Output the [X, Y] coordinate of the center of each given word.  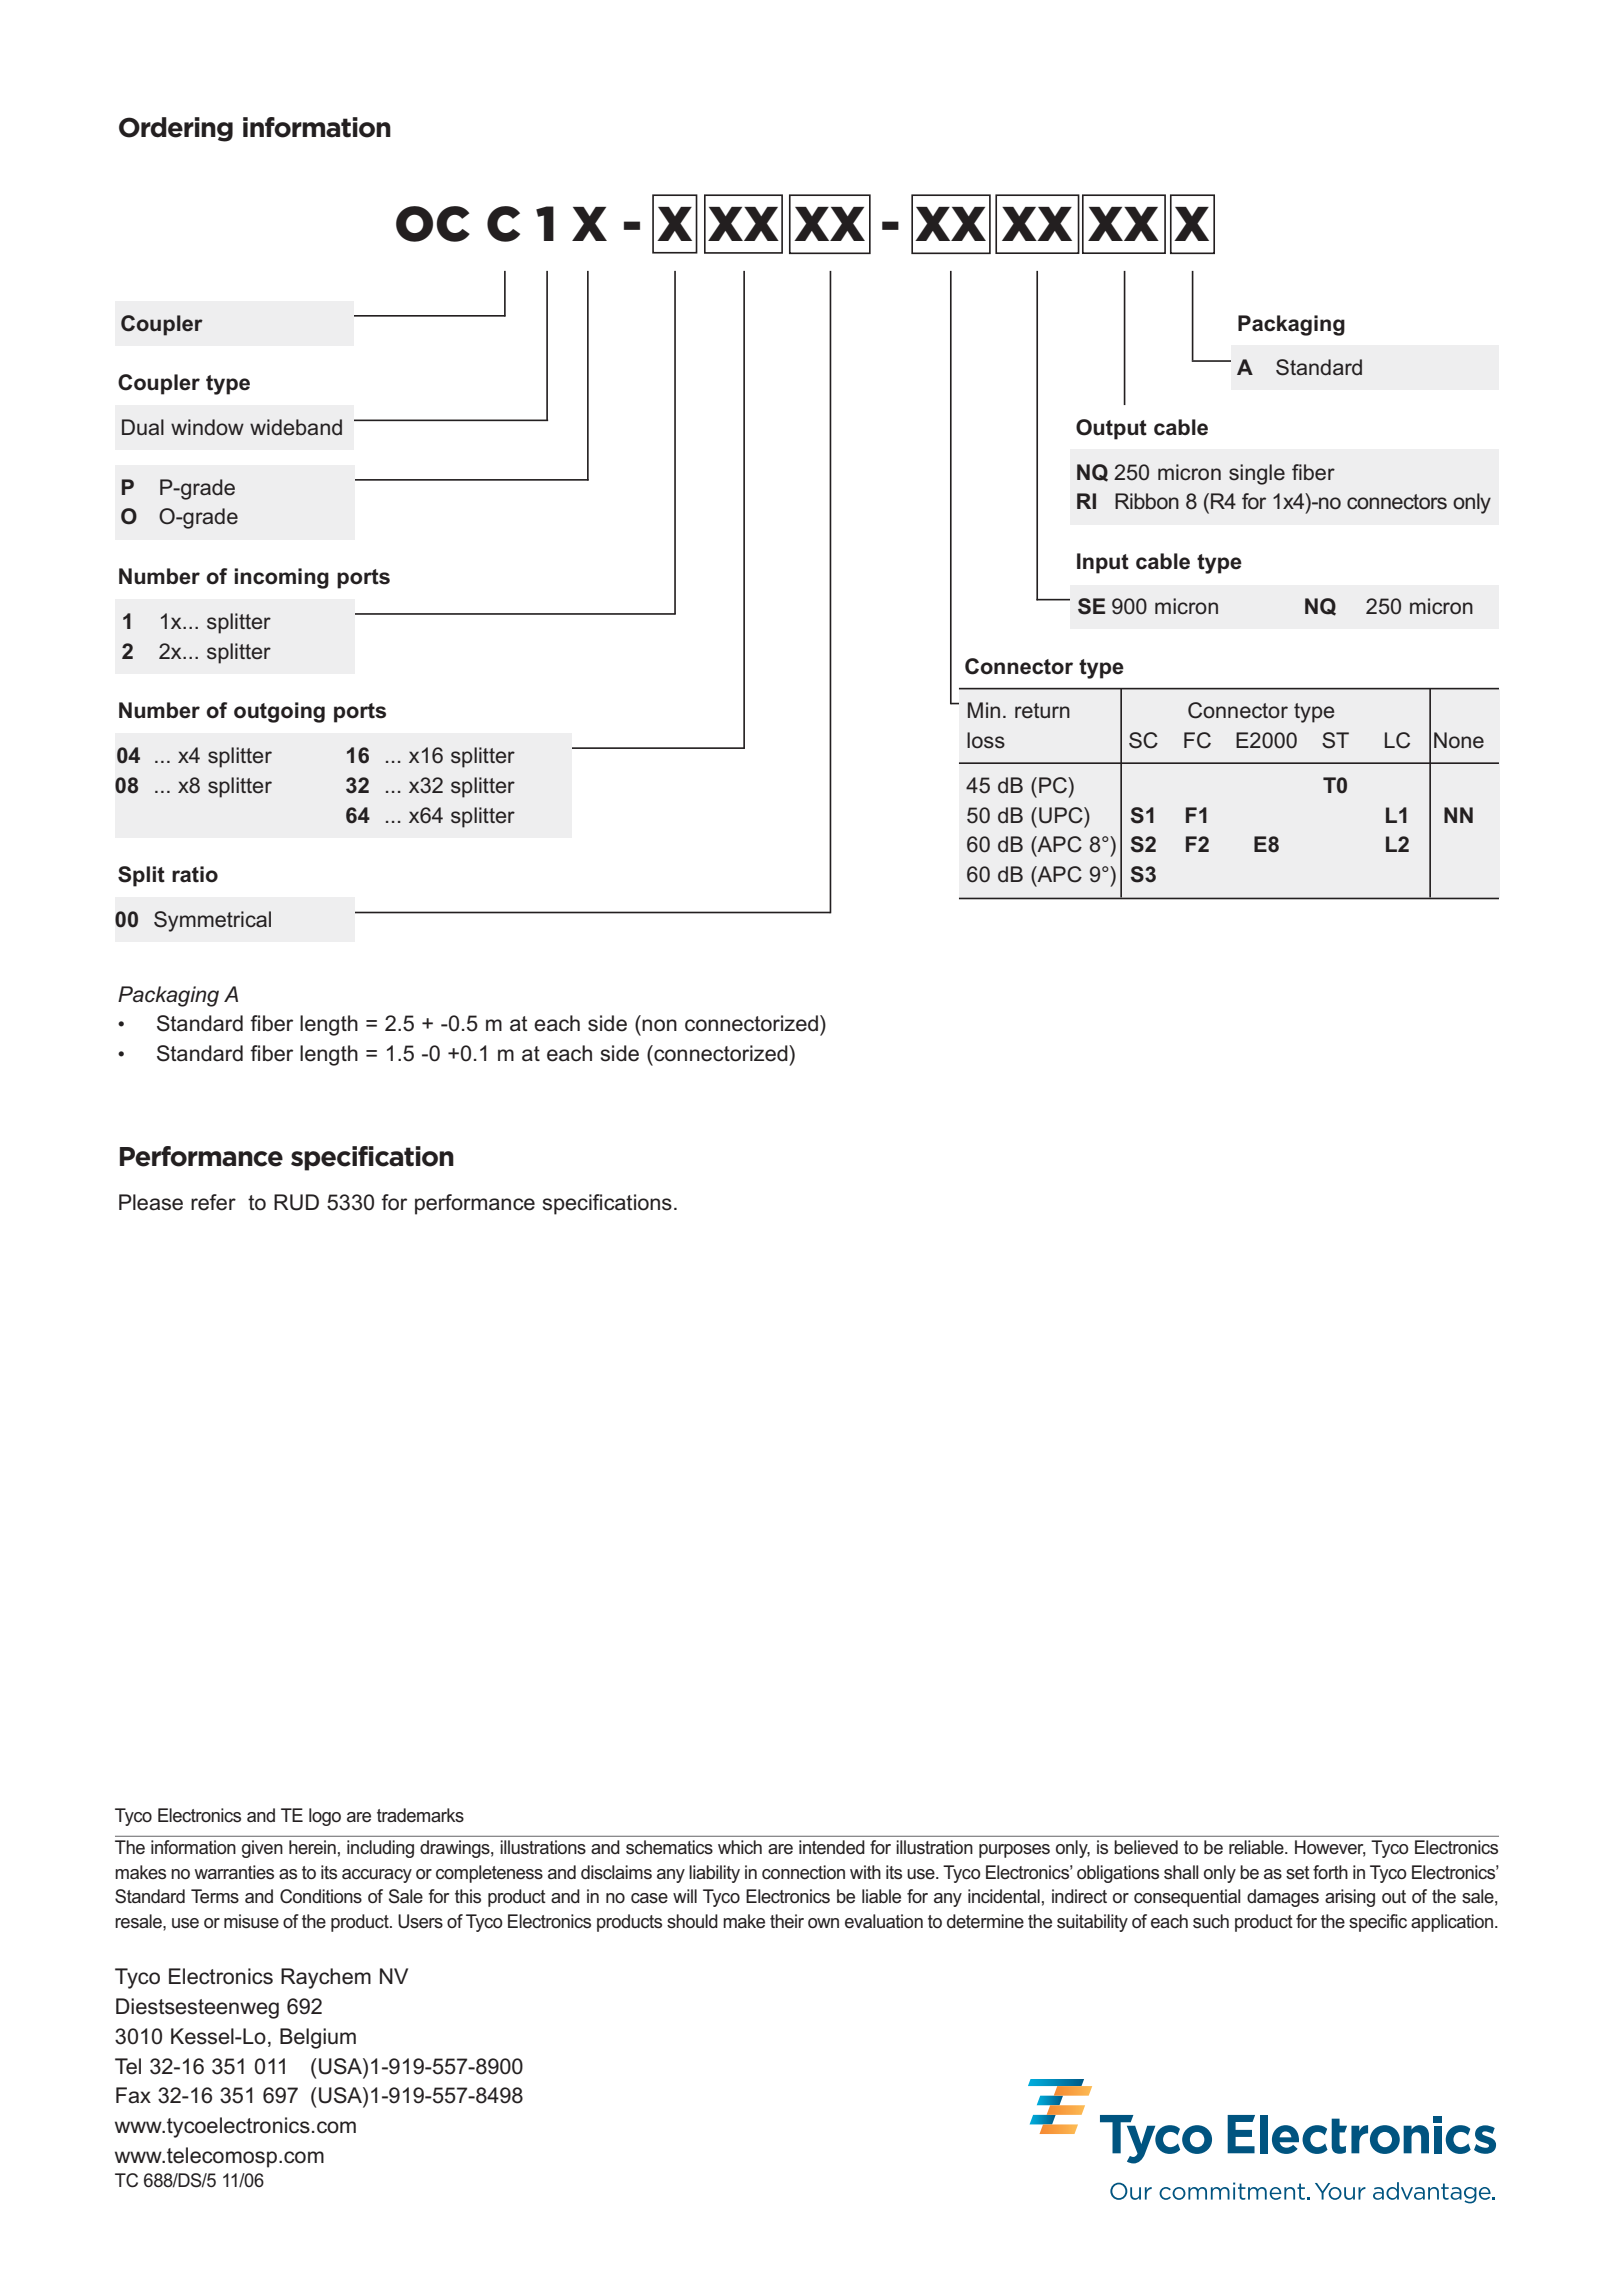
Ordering [176, 129]
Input [1103, 563]
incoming [281, 578]
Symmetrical [212, 921]
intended [832, 1847]
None [1459, 740]
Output [1111, 429]
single [1257, 474]
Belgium [318, 2038]
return [1042, 711]
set [1298, 1873]
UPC [1062, 815]
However [1330, 1848]
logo [325, 1817]
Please [151, 1202]
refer [213, 1202]
